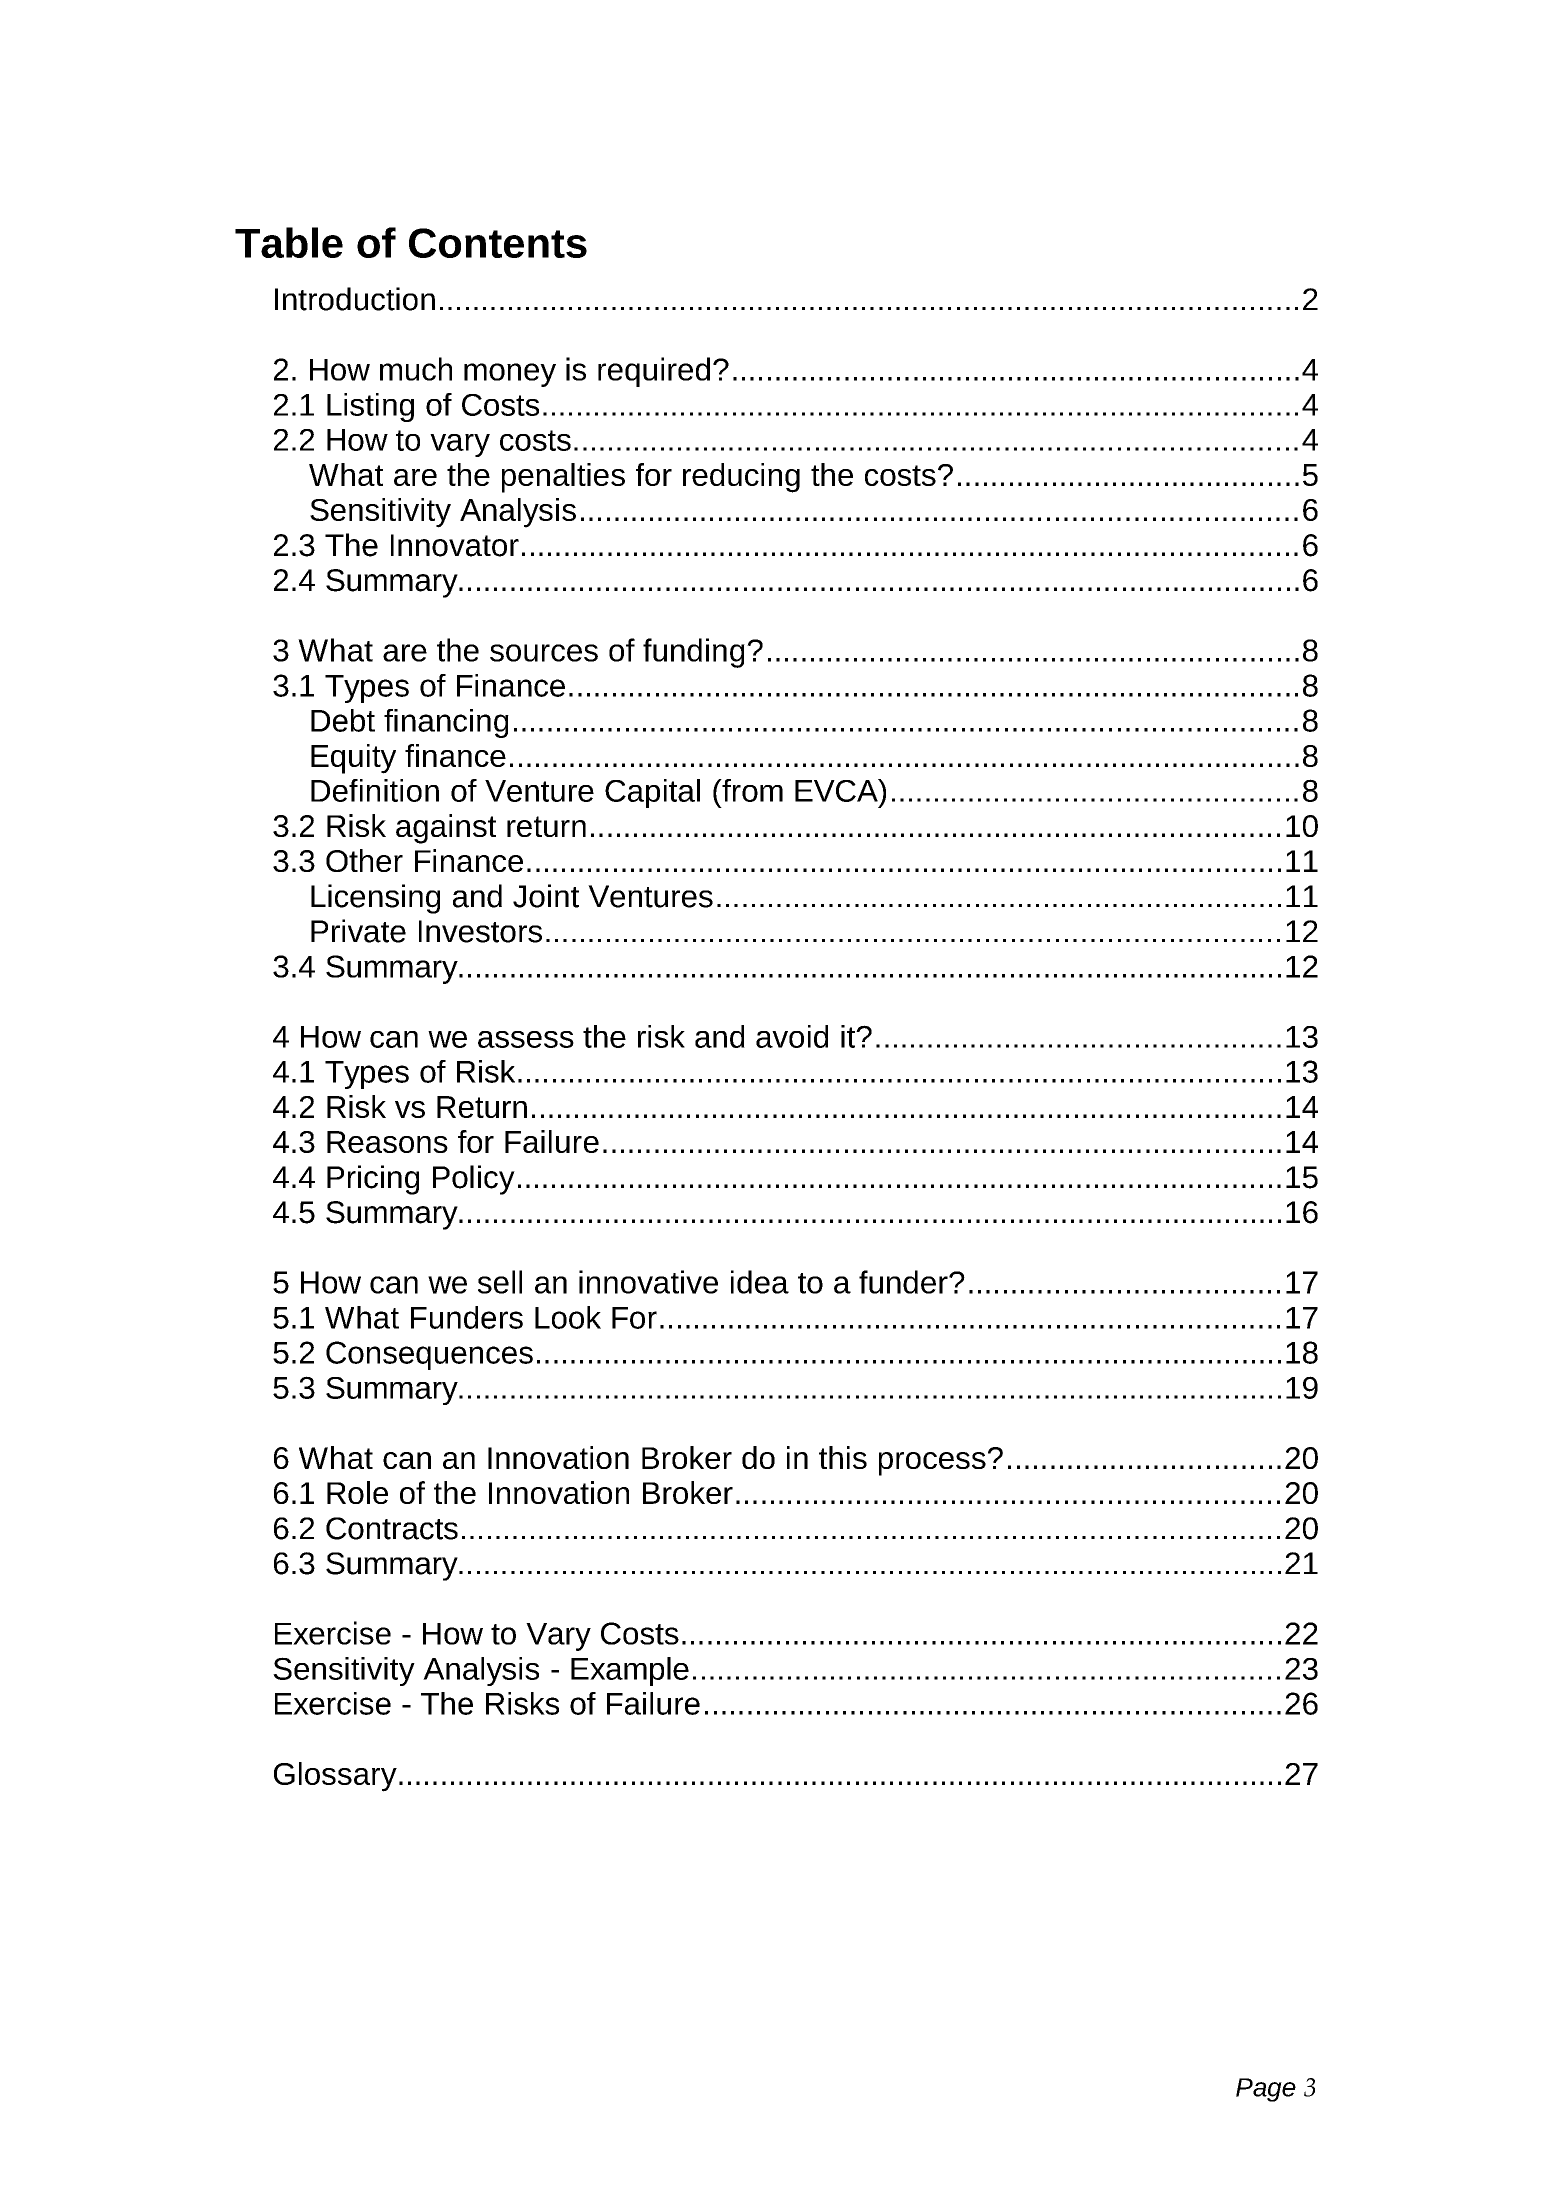  What do you see at coordinates (792, 1036) in the screenshot?
I see `avoid` at bounding box center [792, 1036].
